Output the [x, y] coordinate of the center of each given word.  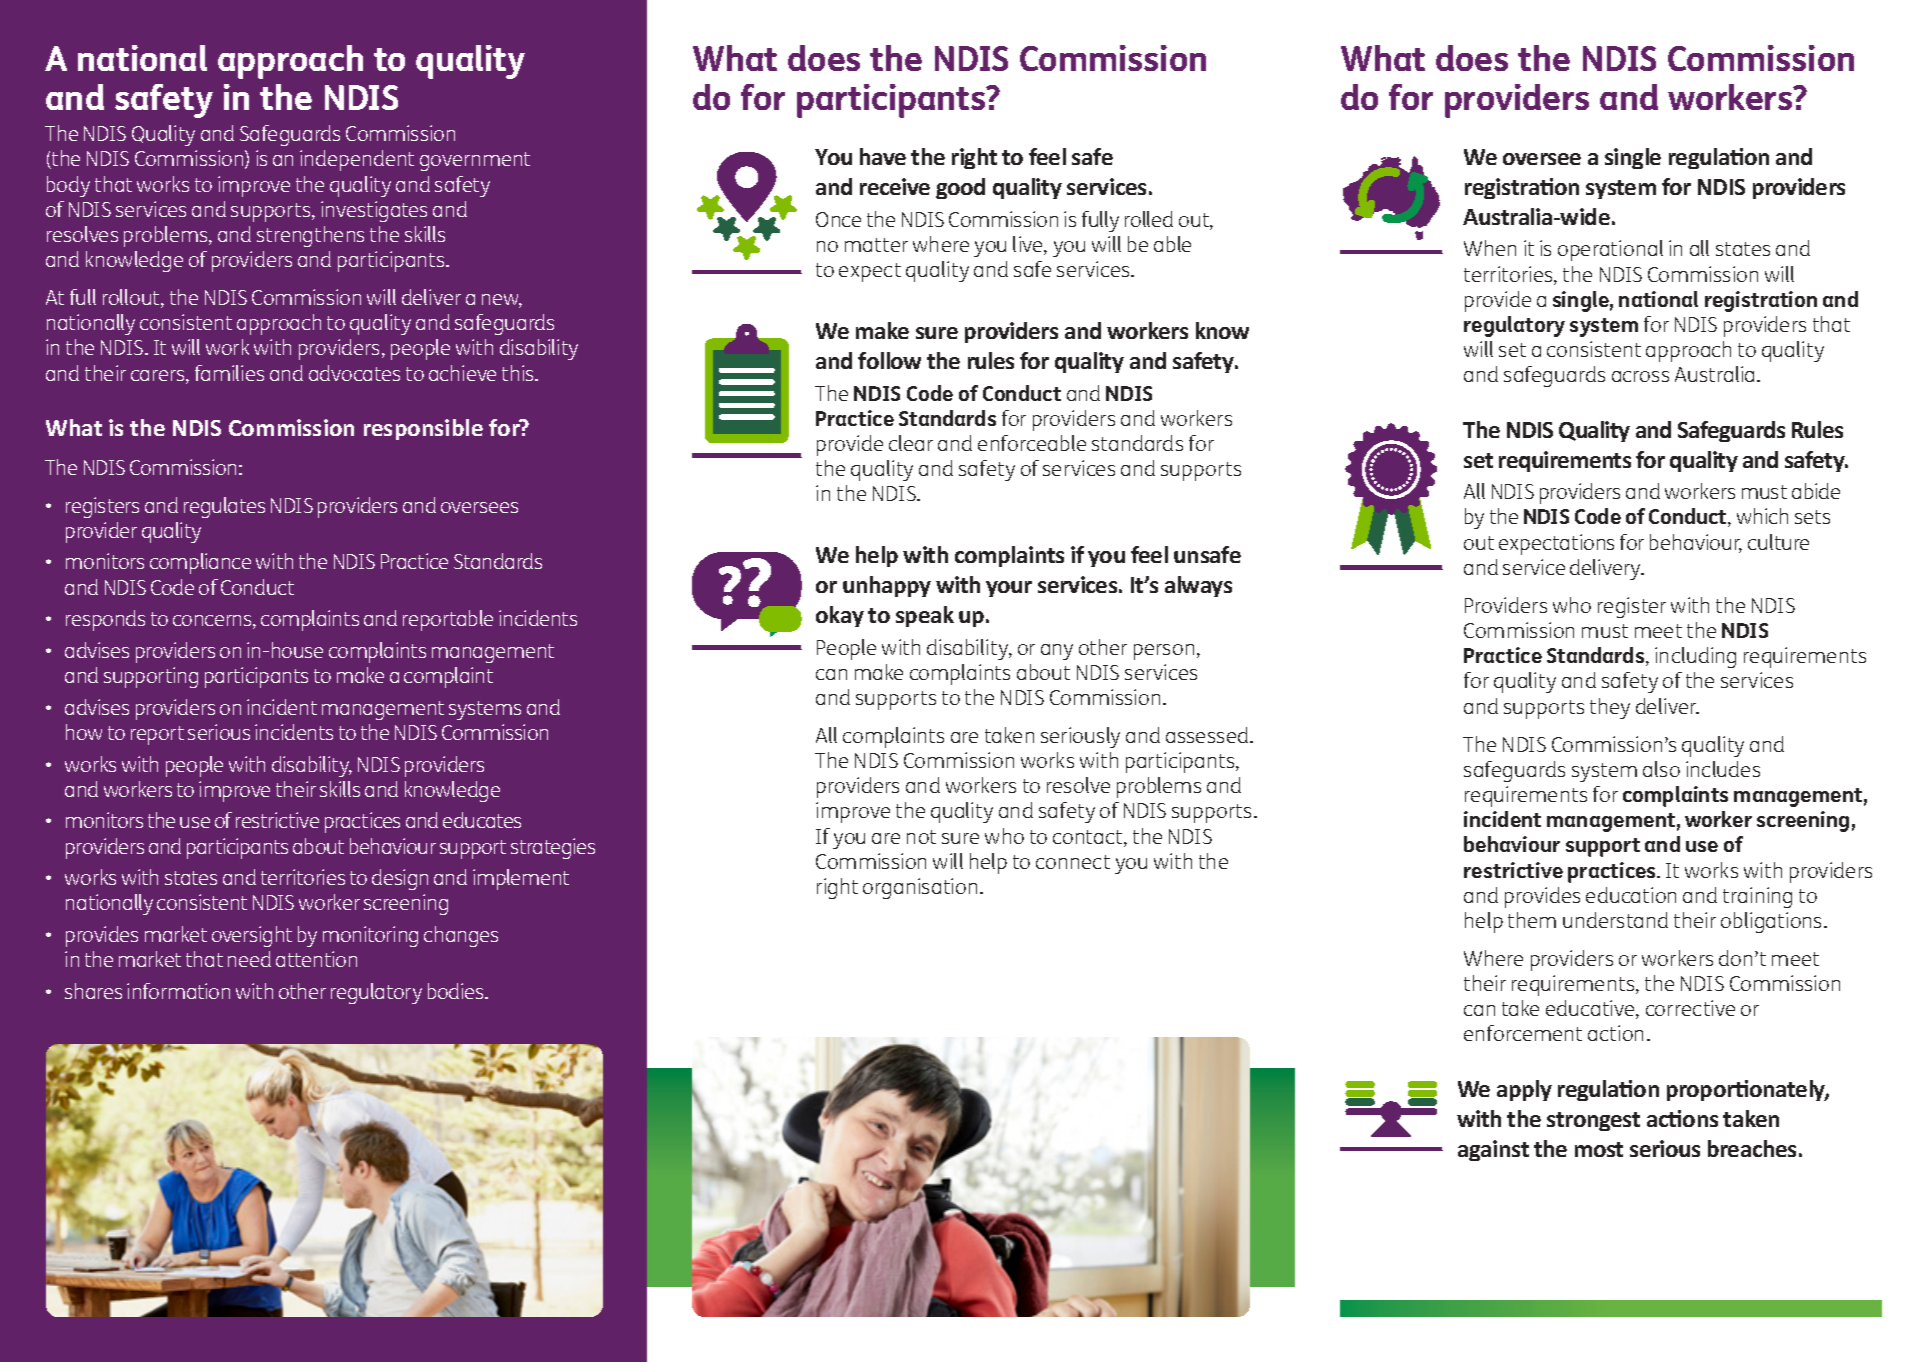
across [1640, 376]
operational [1610, 250]
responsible [423, 429]
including [1695, 657]
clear [911, 443]
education [1631, 895]
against [1493, 1150]
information [178, 991]
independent [357, 160]
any [1057, 652]
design [400, 879]
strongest [1593, 1121]
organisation [920, 888]
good [960, 188]
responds [105, 620]
